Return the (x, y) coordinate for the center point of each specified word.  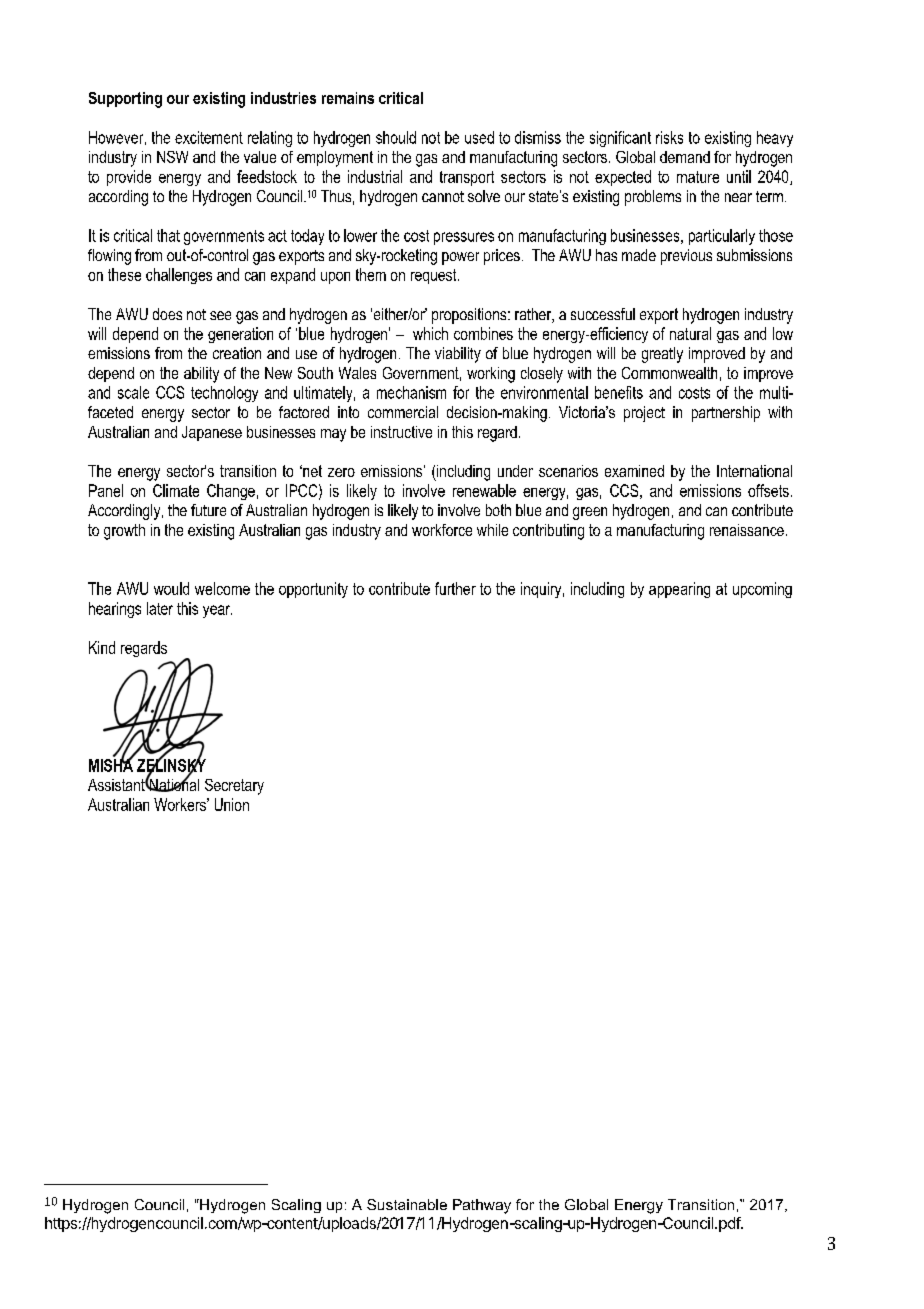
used (479, 137)
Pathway (482, 1206)
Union (232, 804)
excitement (209, 137)
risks (669, 137)
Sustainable (407, 1204)
